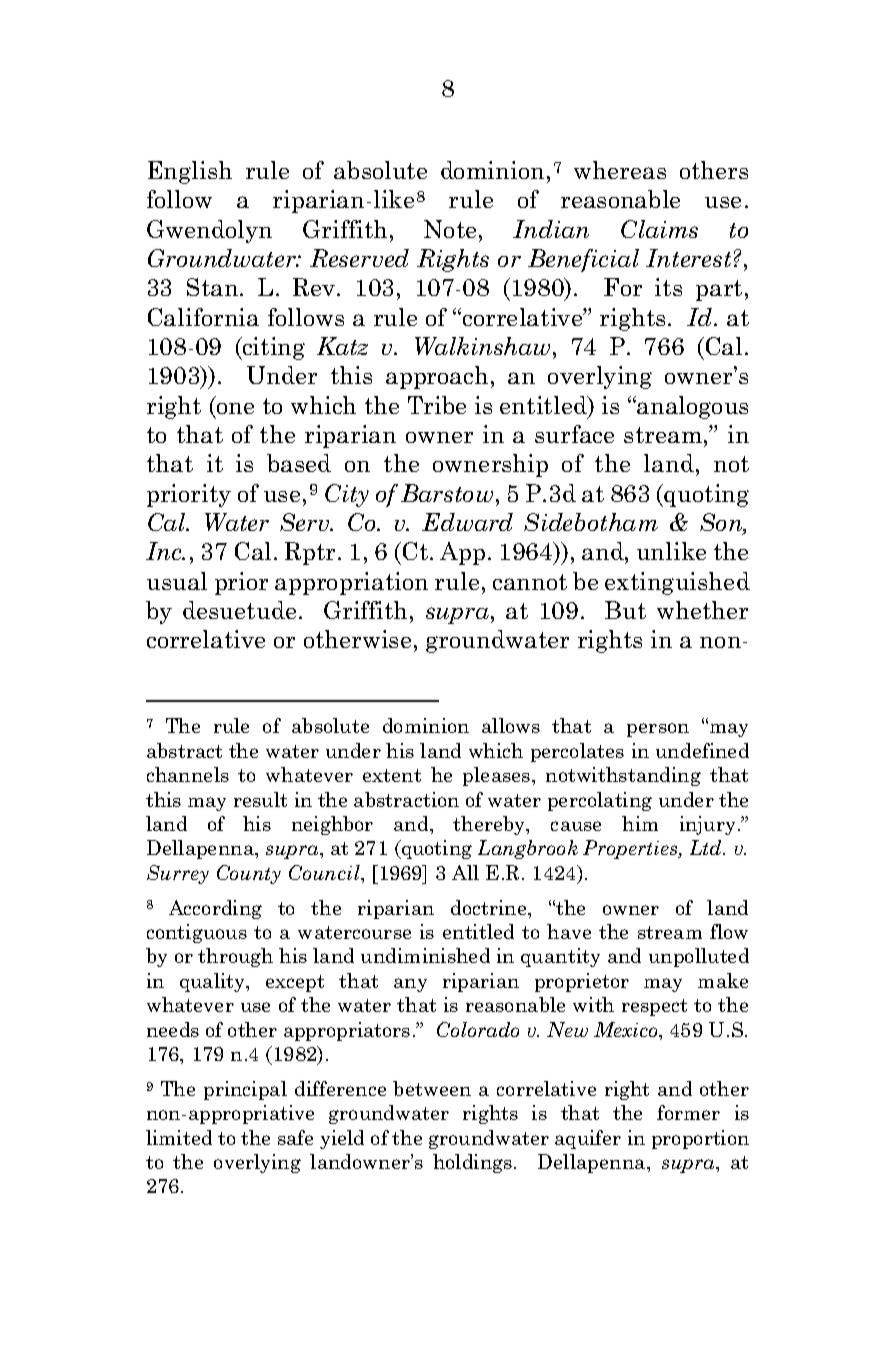 Image resolution: width=896 pixels, height=1354 pixels. Describe the element at coordinates (452, 229) in the page. I see `Note` at that location.
